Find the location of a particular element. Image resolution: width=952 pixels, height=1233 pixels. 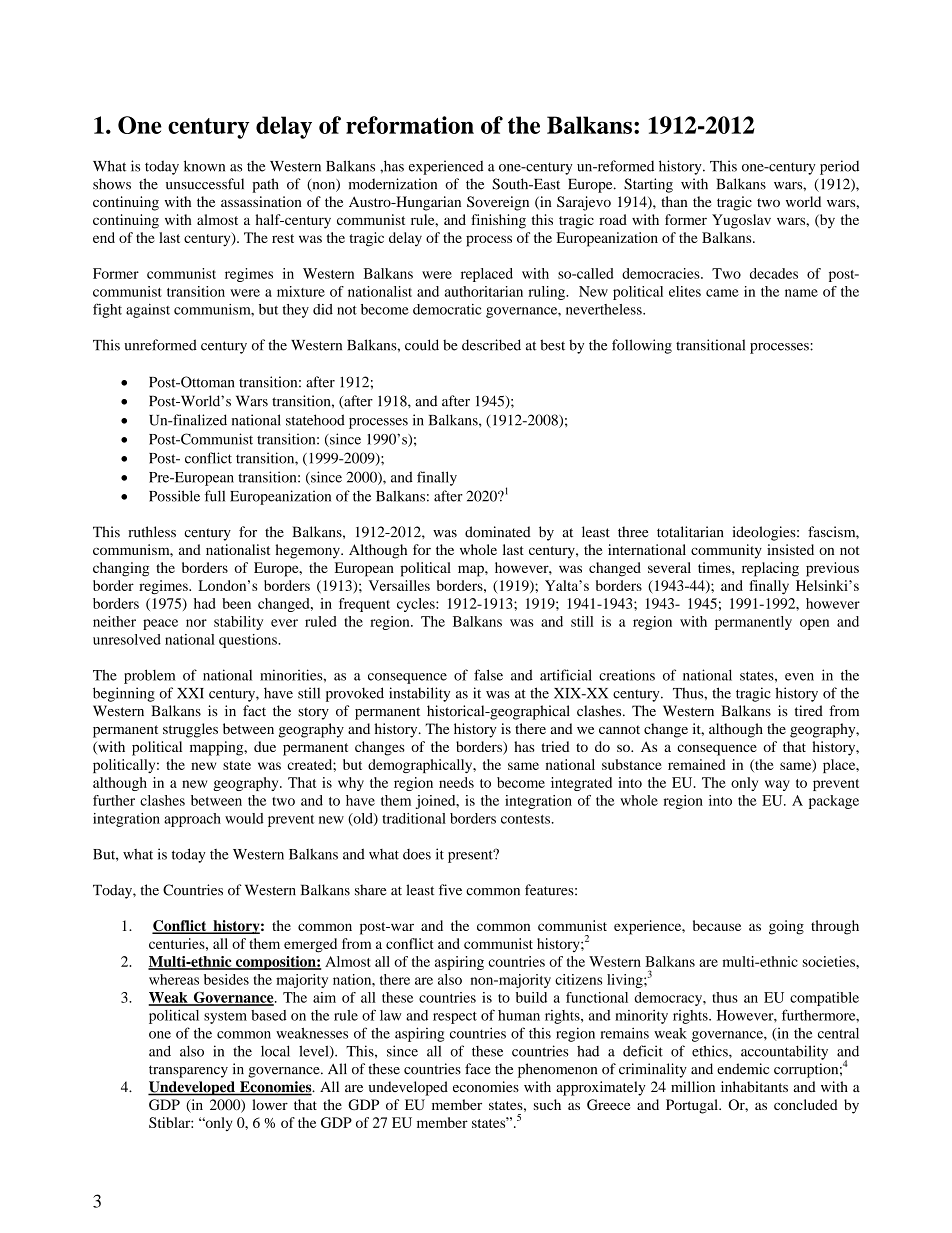

needs is located at coordinates (456, 782).
